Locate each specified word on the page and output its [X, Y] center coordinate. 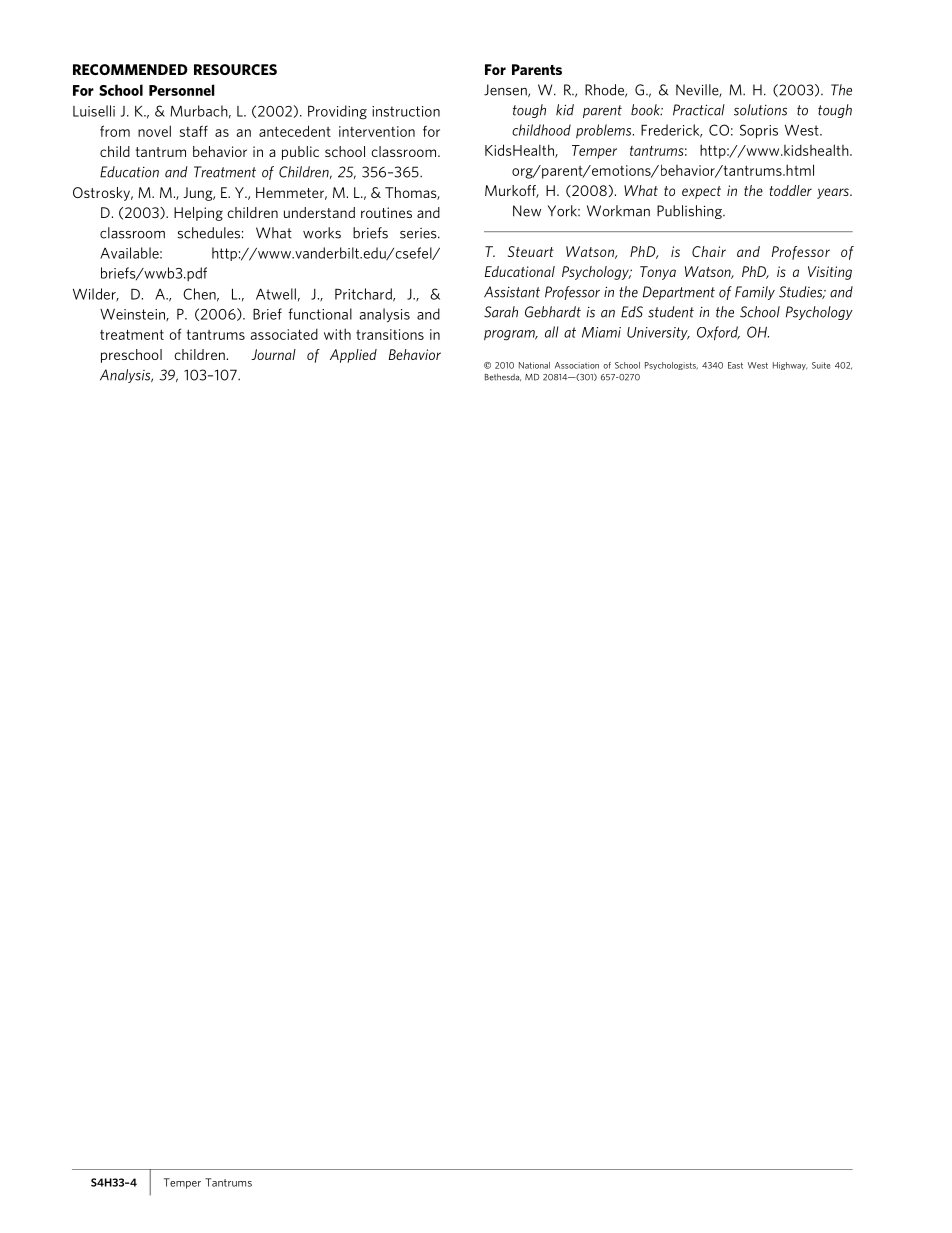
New [527, 211]
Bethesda [503, 377]
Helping [198, 214]
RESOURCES [235, 69]
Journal [273, 354]
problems [605, 131]
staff [194, 131]
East [735, 365]
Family [755, 293]
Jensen [506, 90]
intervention [377, 131]
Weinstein [133, 315]
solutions [760, 110]
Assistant [512, 292]
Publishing [690, 212]
